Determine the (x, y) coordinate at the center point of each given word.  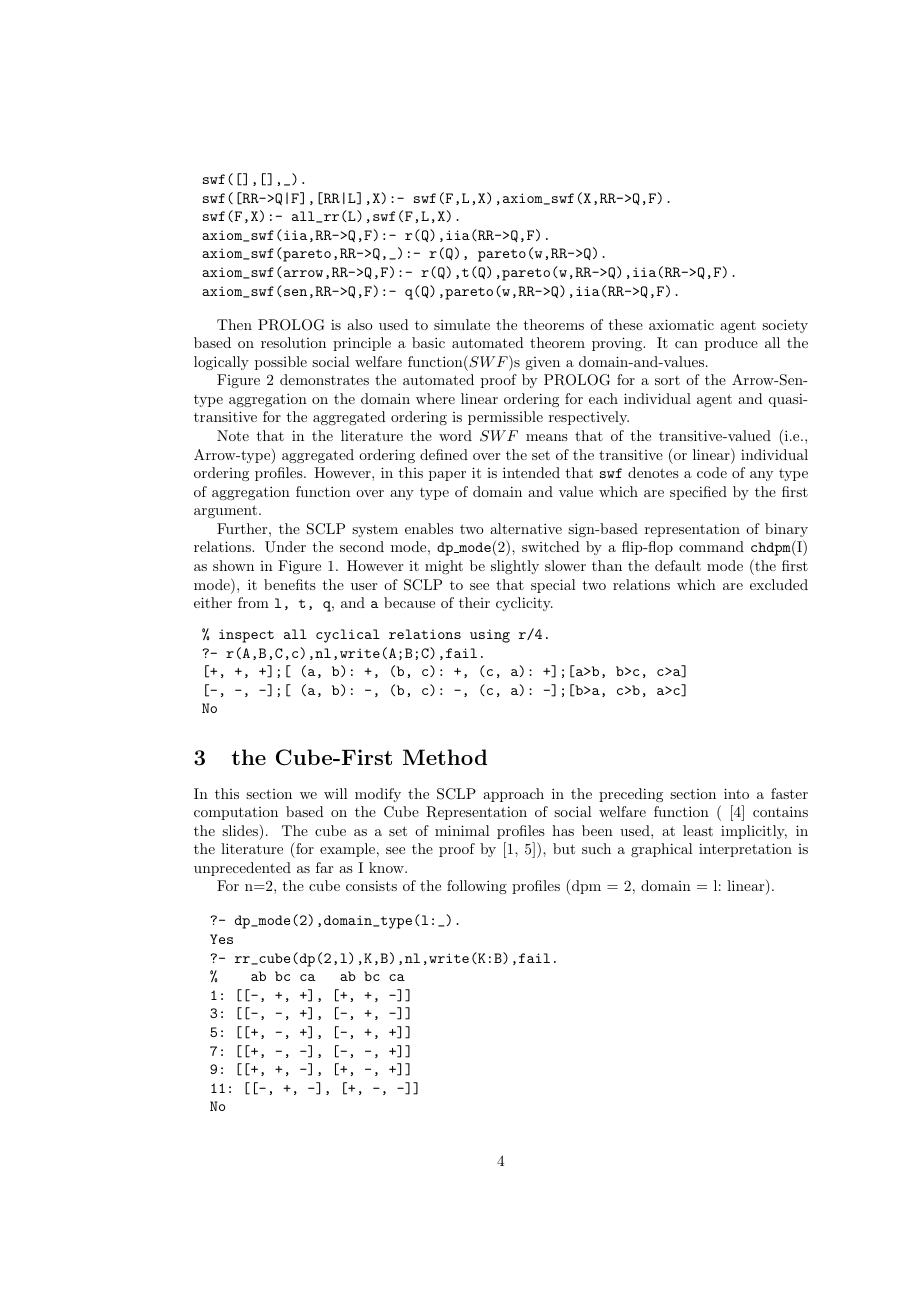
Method (445, 757)
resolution (293, 342)
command (711, 546)
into (736, 793)
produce (731, 344)
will (336, 793)
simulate (462, 324)
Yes (221, 939)
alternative (526, 528)
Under (285, 547)
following (477, 887)
